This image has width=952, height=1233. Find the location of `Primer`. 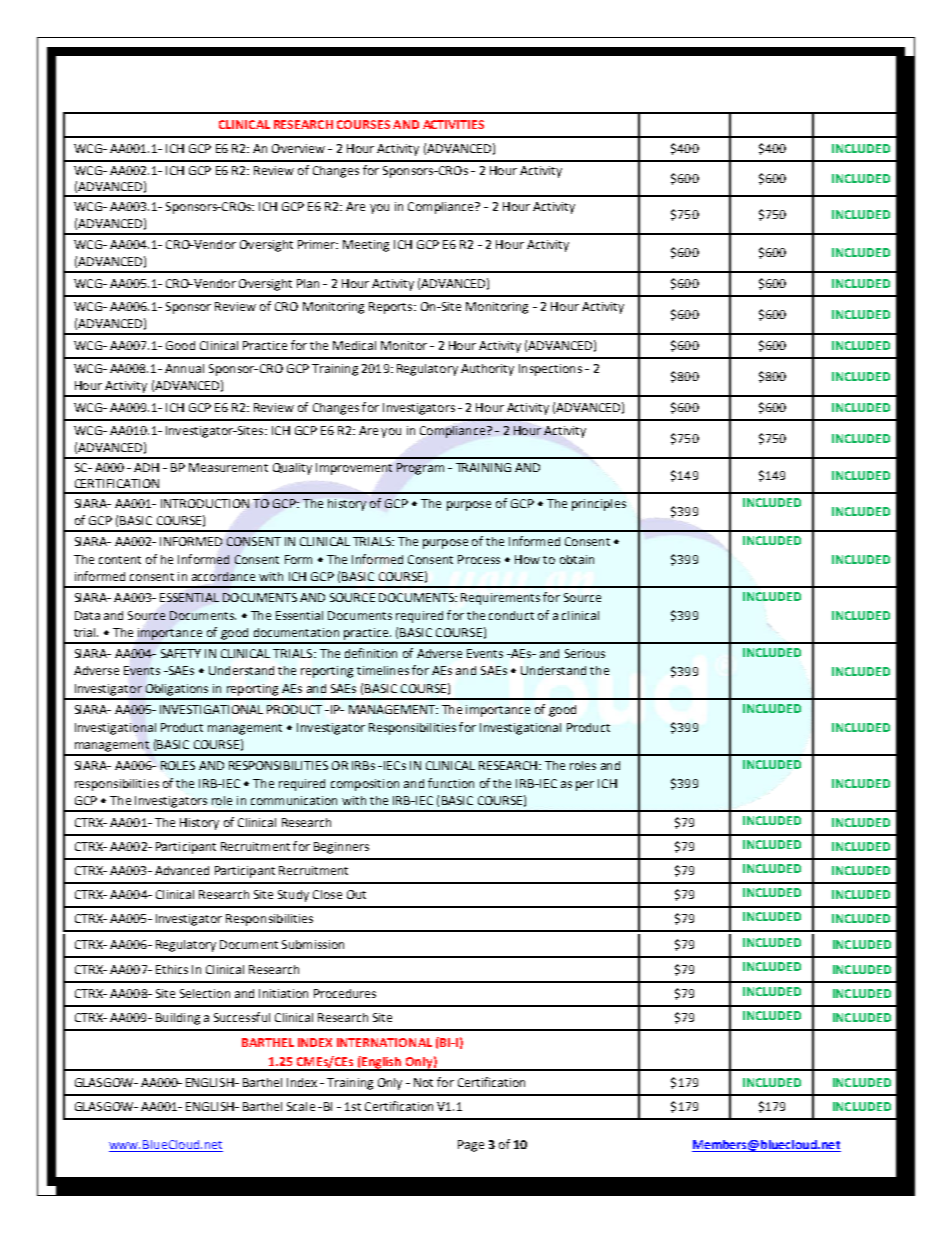

Primer is located at coordinates (317, 244).
